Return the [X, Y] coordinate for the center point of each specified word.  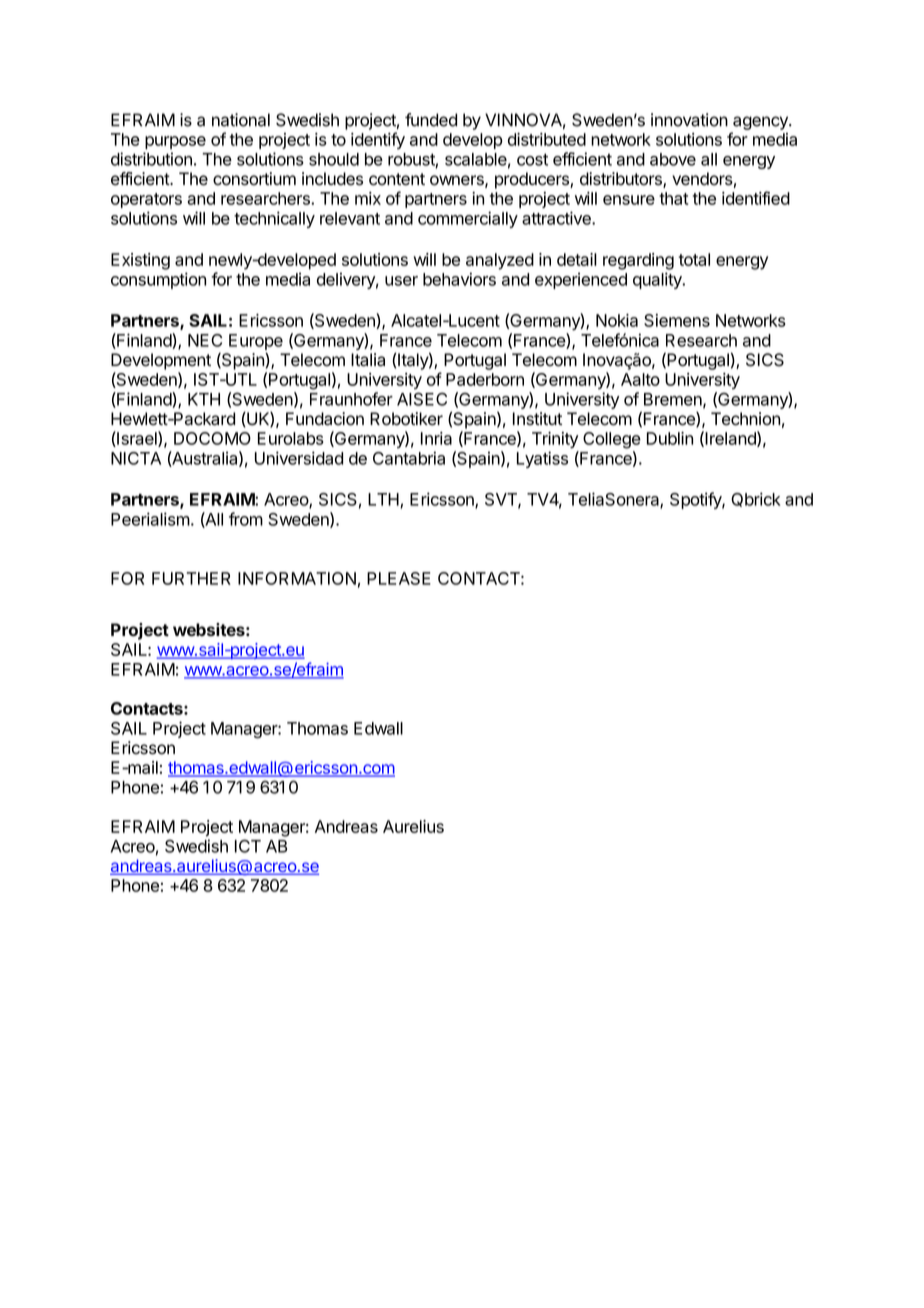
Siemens [677, 320]
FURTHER [191, 578]
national [241, 120]
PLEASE [399, 578]
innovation [689, 120]
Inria [436, 438]
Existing [140, 261]
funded [431, 120]
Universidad [299, 458]
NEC [205, 340]
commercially [468, 219]
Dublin [670, 438]
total [694, 259]
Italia [368, 360]
